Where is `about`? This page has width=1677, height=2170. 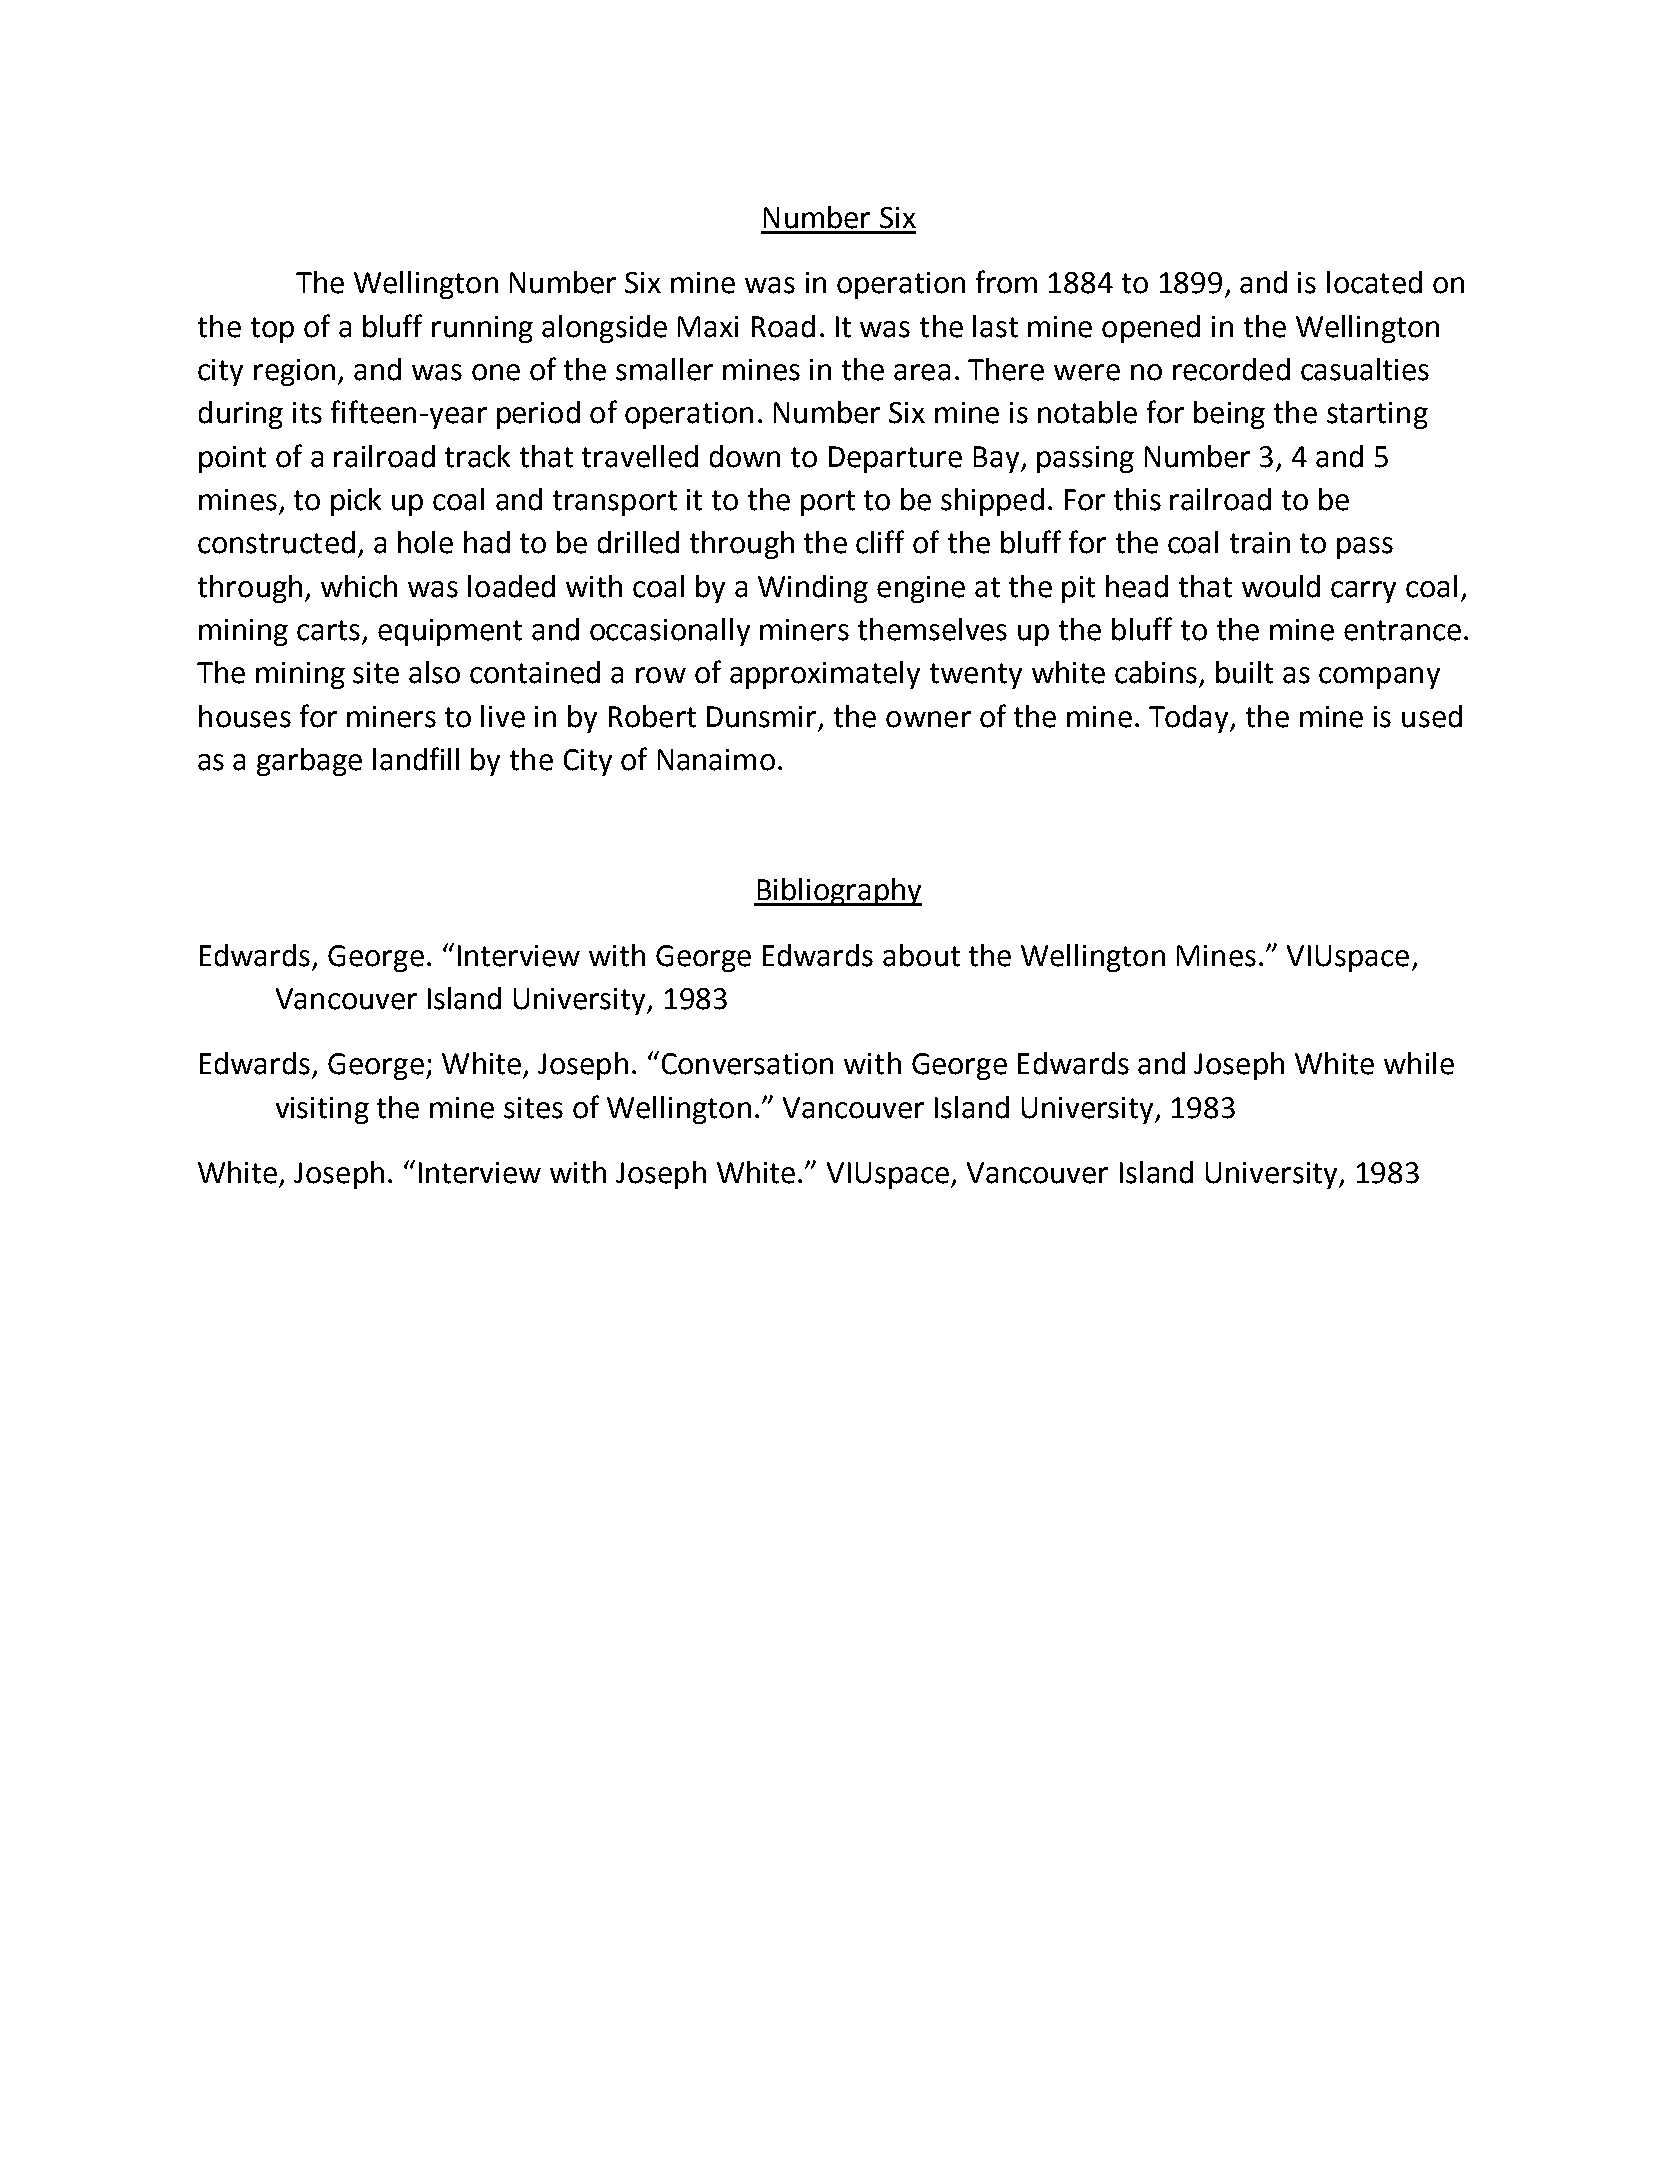 about is located at coordinates (921, 955).
